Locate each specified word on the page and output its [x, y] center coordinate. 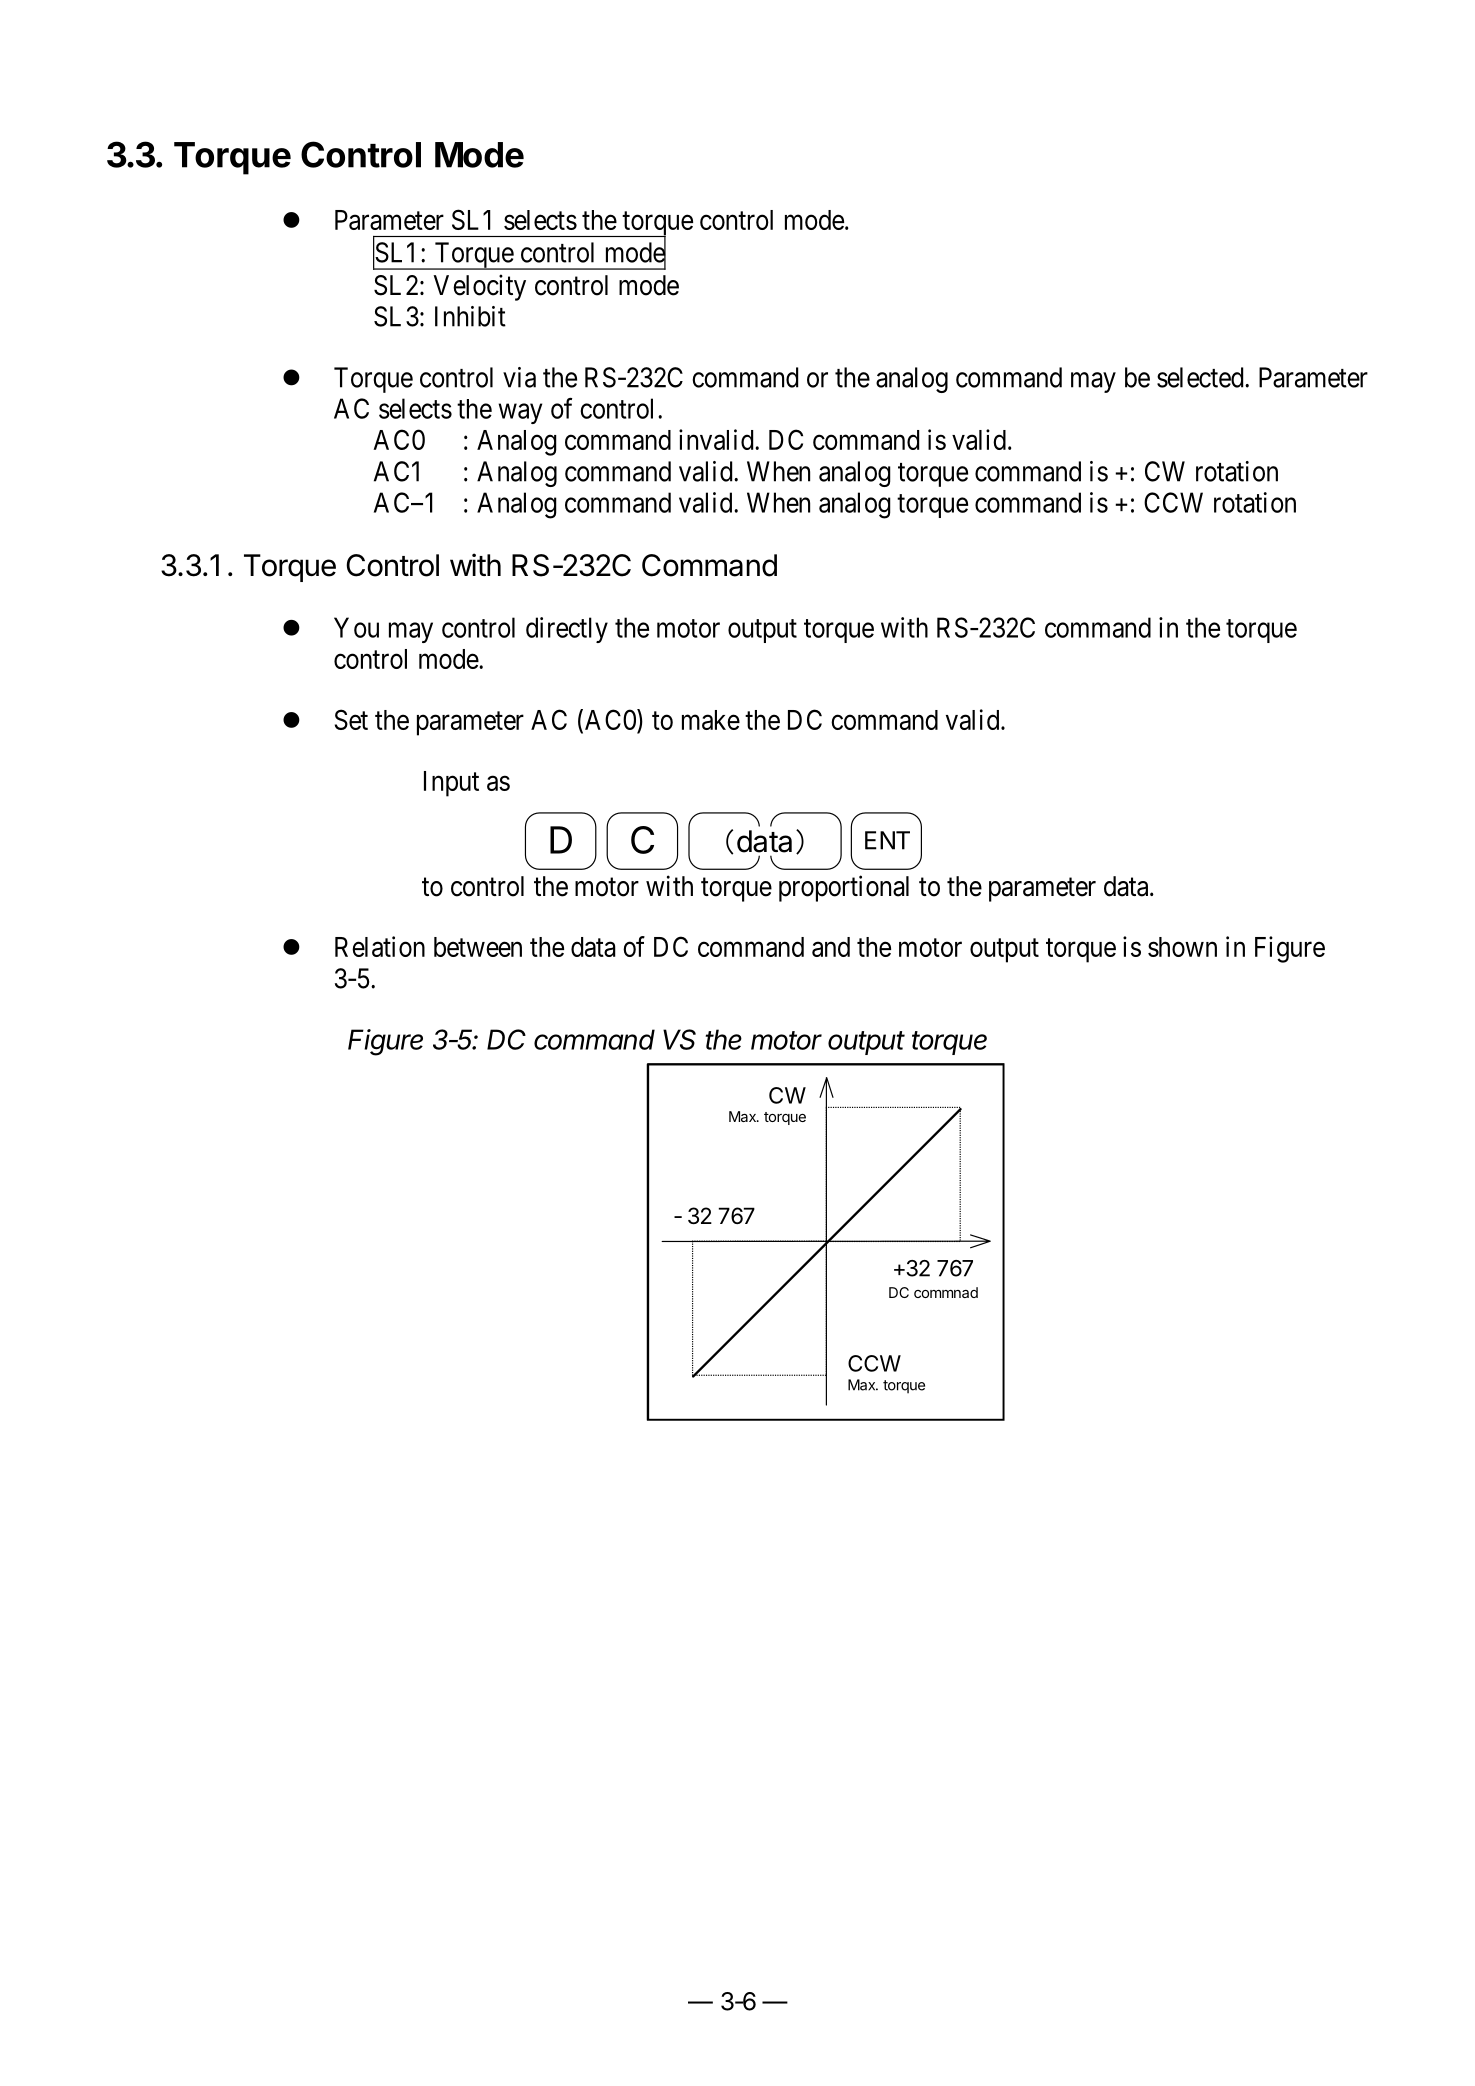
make [711, 720]
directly [567, 630]
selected [1201, 377]
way [520, 414]
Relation [380, 946]
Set [351, 719]
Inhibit [470, 316]
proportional [844, 888]
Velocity [479, 287]
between [478, 947]
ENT [887, 840]
